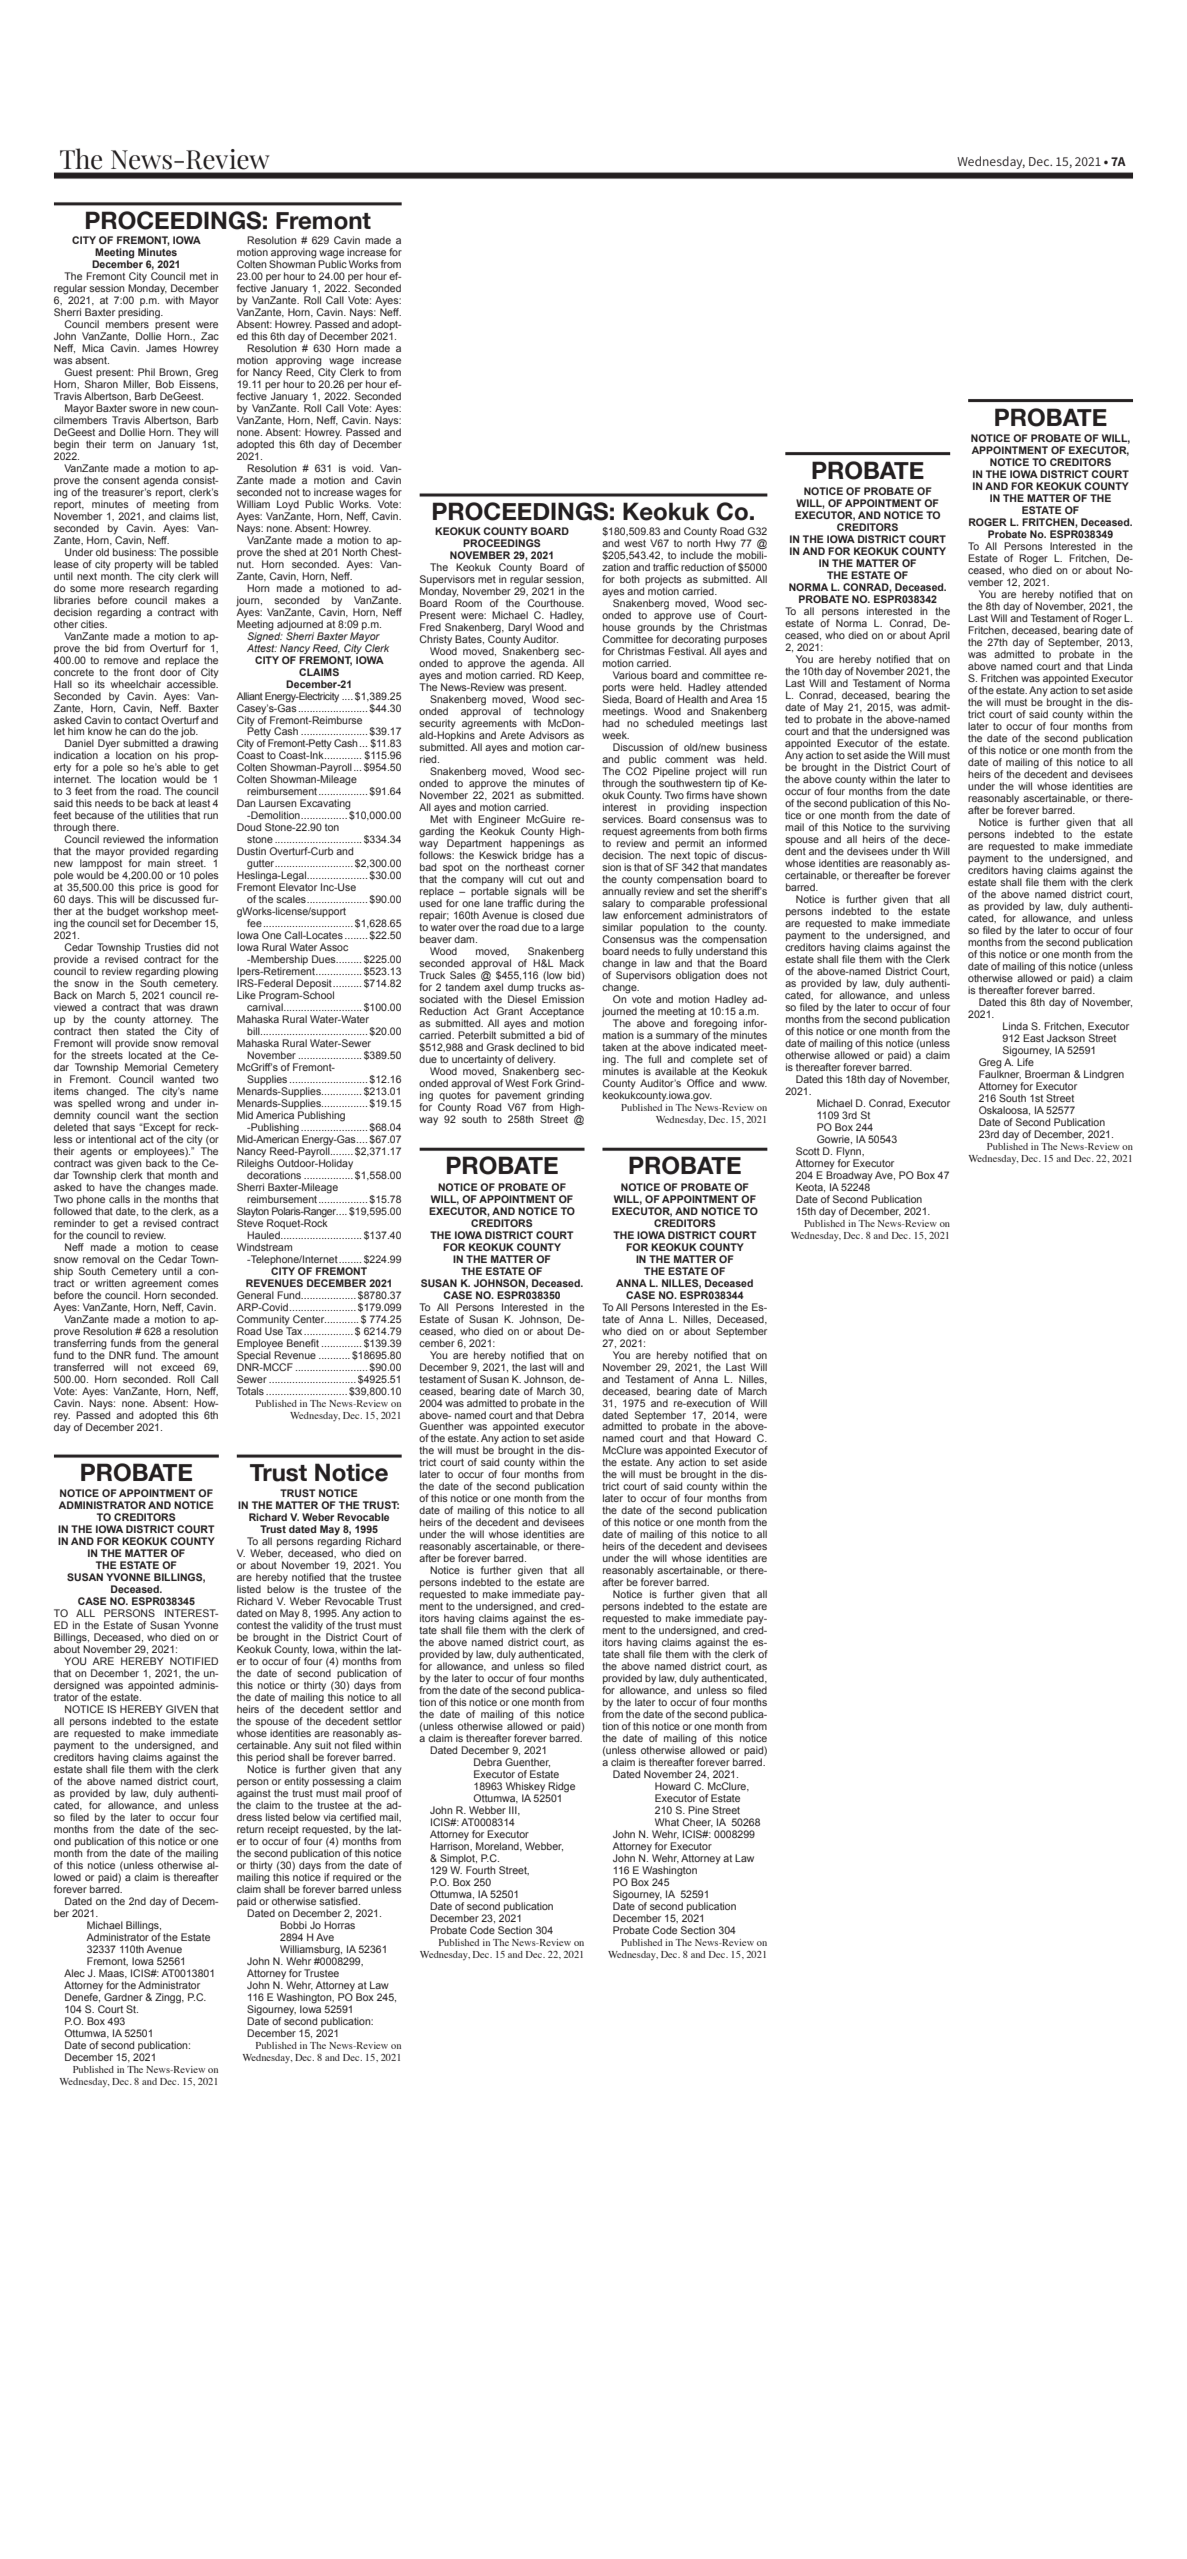 Image resolution: width=1187 pixels, height=2559 pixels. I want to click on Gardner, so click(123, 1997).
